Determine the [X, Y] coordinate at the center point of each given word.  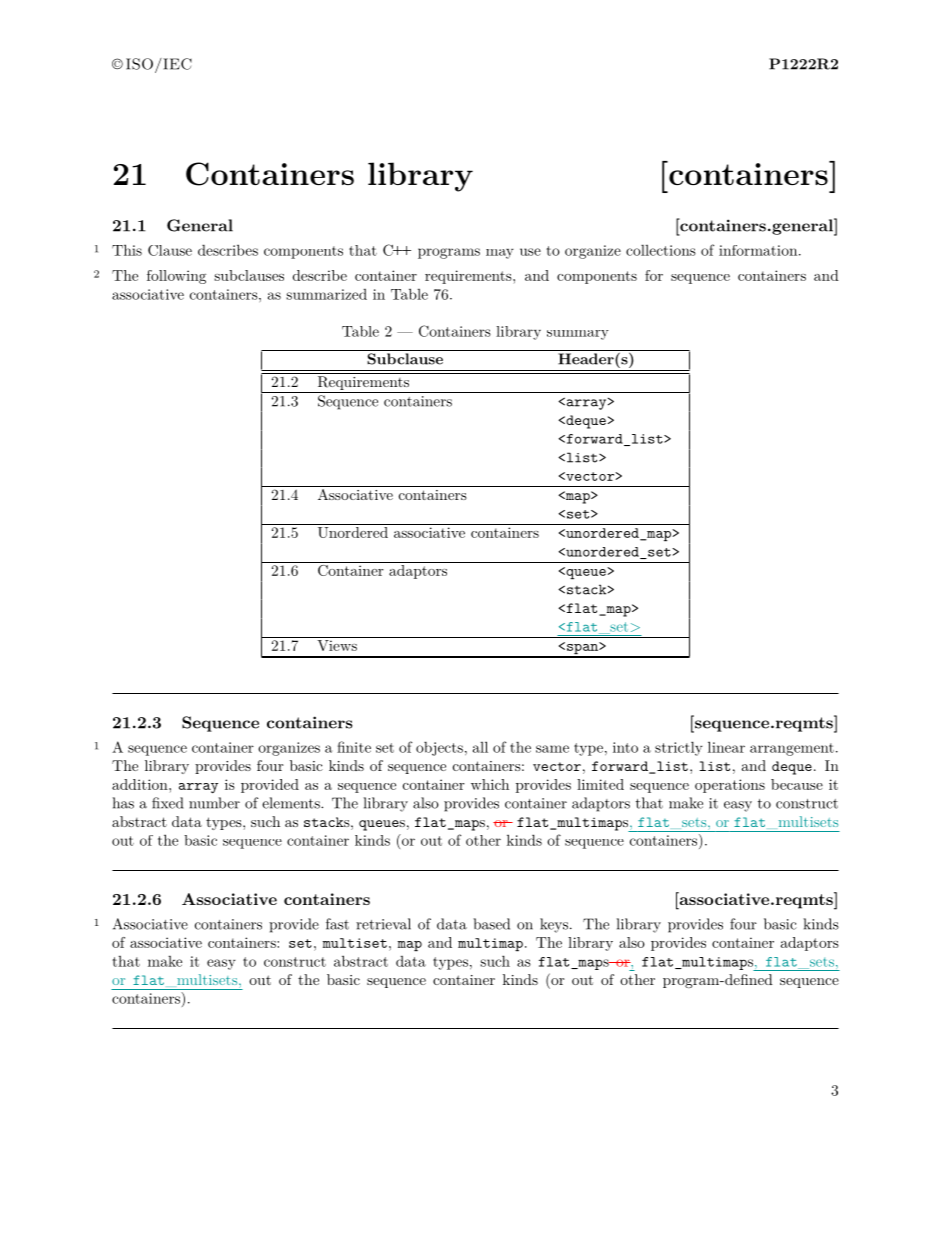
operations [730, 786]
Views [337, 645]
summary [578, 335]
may [500, 254]
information [758, 250]
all [480, 747]
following [176, 277]
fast [337, 924]
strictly [679, 748]
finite [354, 747]
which [490, 784]
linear [726, 747]
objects [439, 749]
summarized [326, 294]
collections [661, 250]
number [214, 803]
